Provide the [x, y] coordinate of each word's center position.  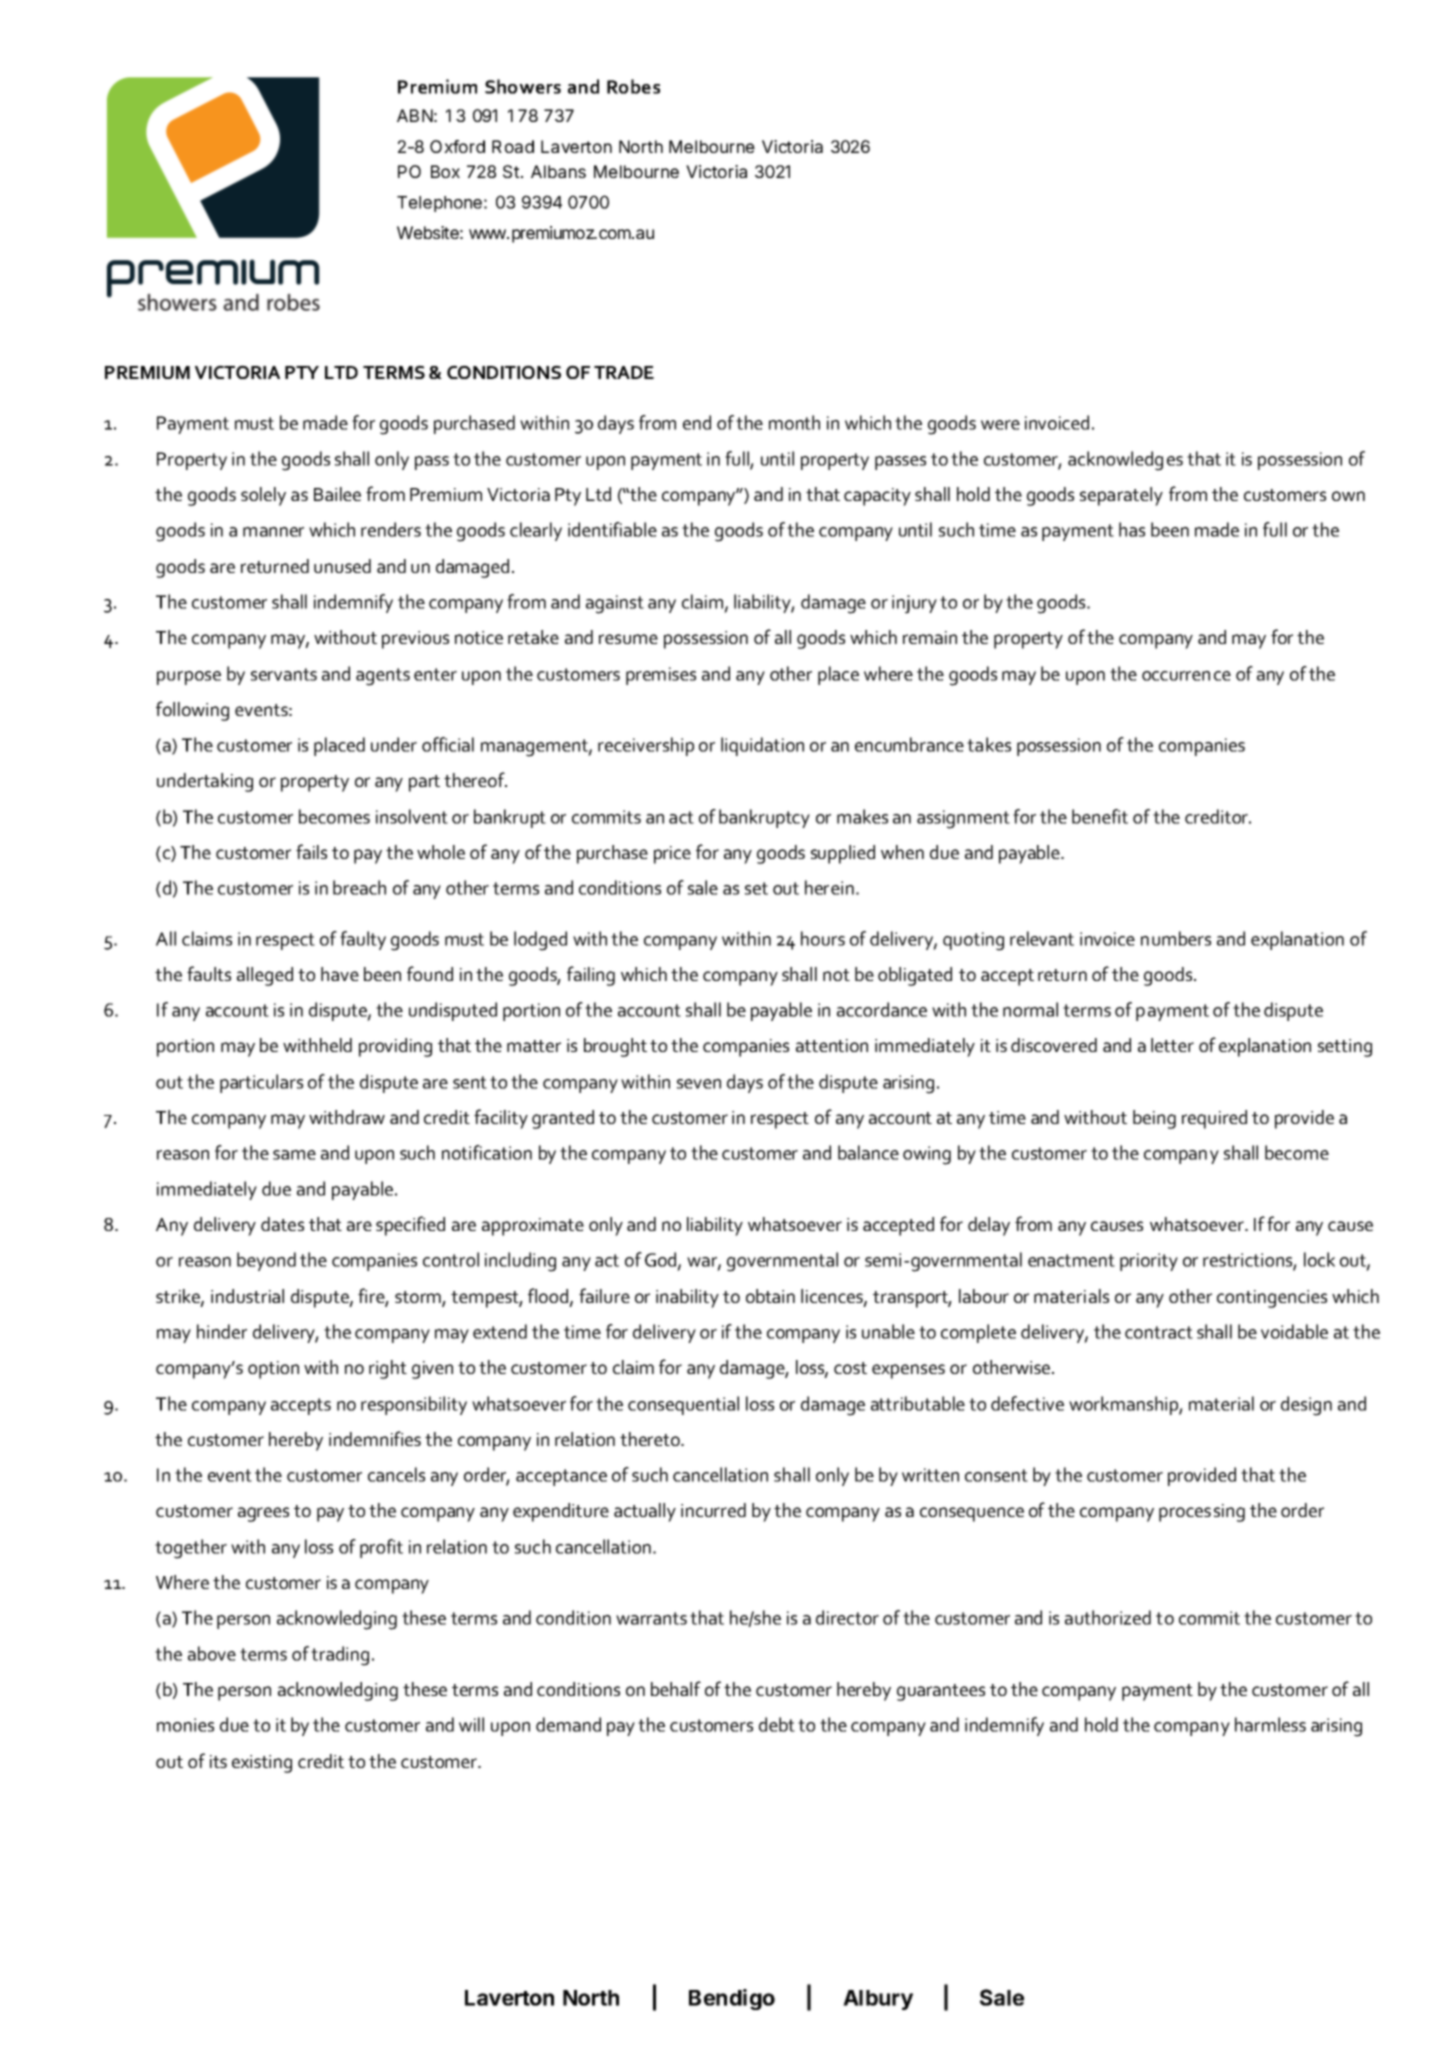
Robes [633, 86]
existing [262, 1764]
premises [661, 676]
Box [445, 171]
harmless [1270, 1724]
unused [342, 566]
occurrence [1186, 676]
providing [395, 1047]
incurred [713, 1510]
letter [1172, 1045]
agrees [263, 1514]
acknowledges [1125, 461]
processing [1202, 1513]
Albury [878, 2000]
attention [832, 1045]
